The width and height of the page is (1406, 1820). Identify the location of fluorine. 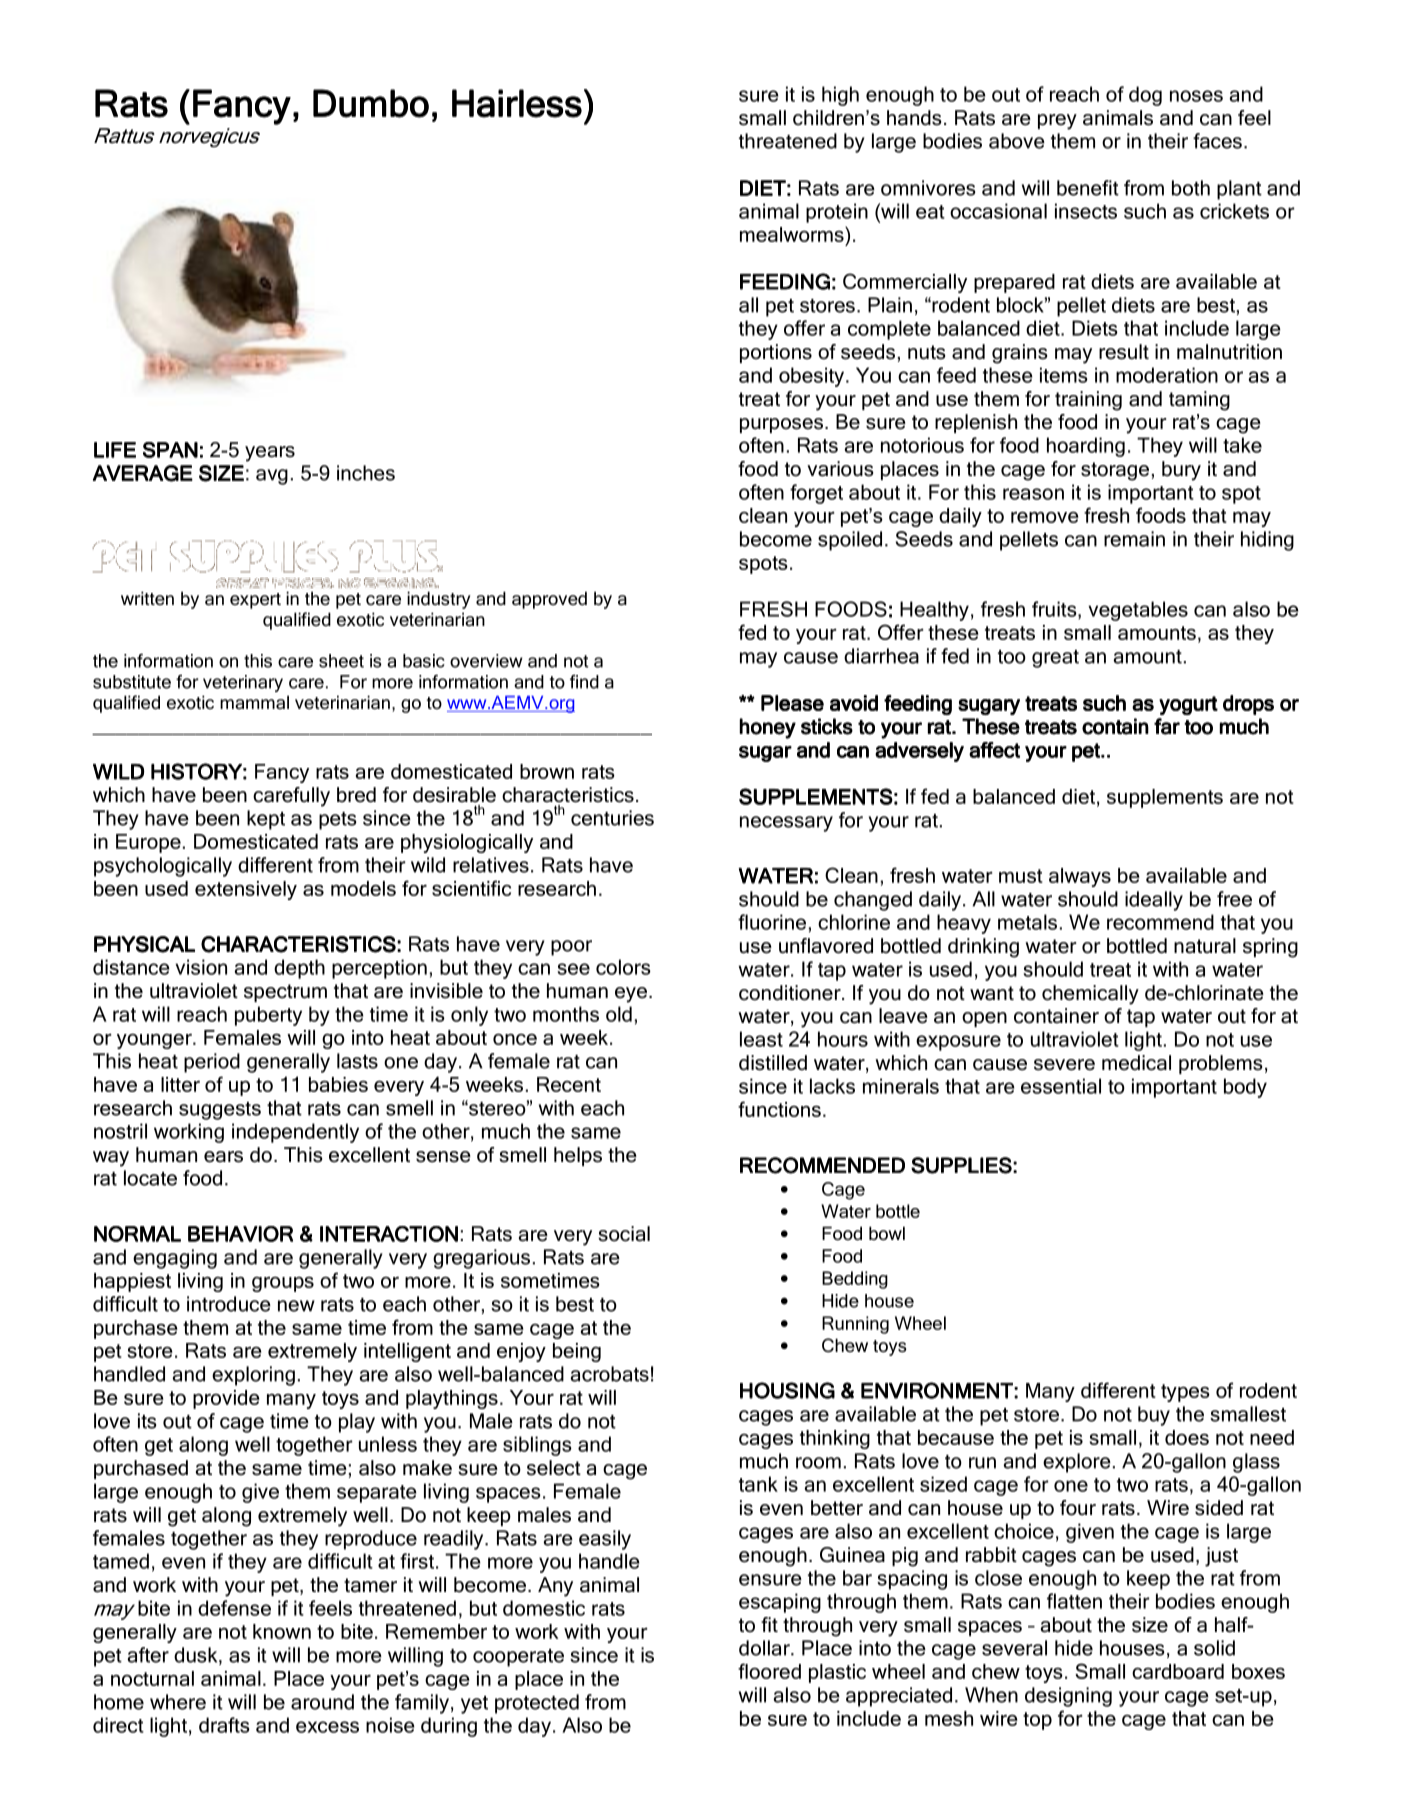
(772, 922).
